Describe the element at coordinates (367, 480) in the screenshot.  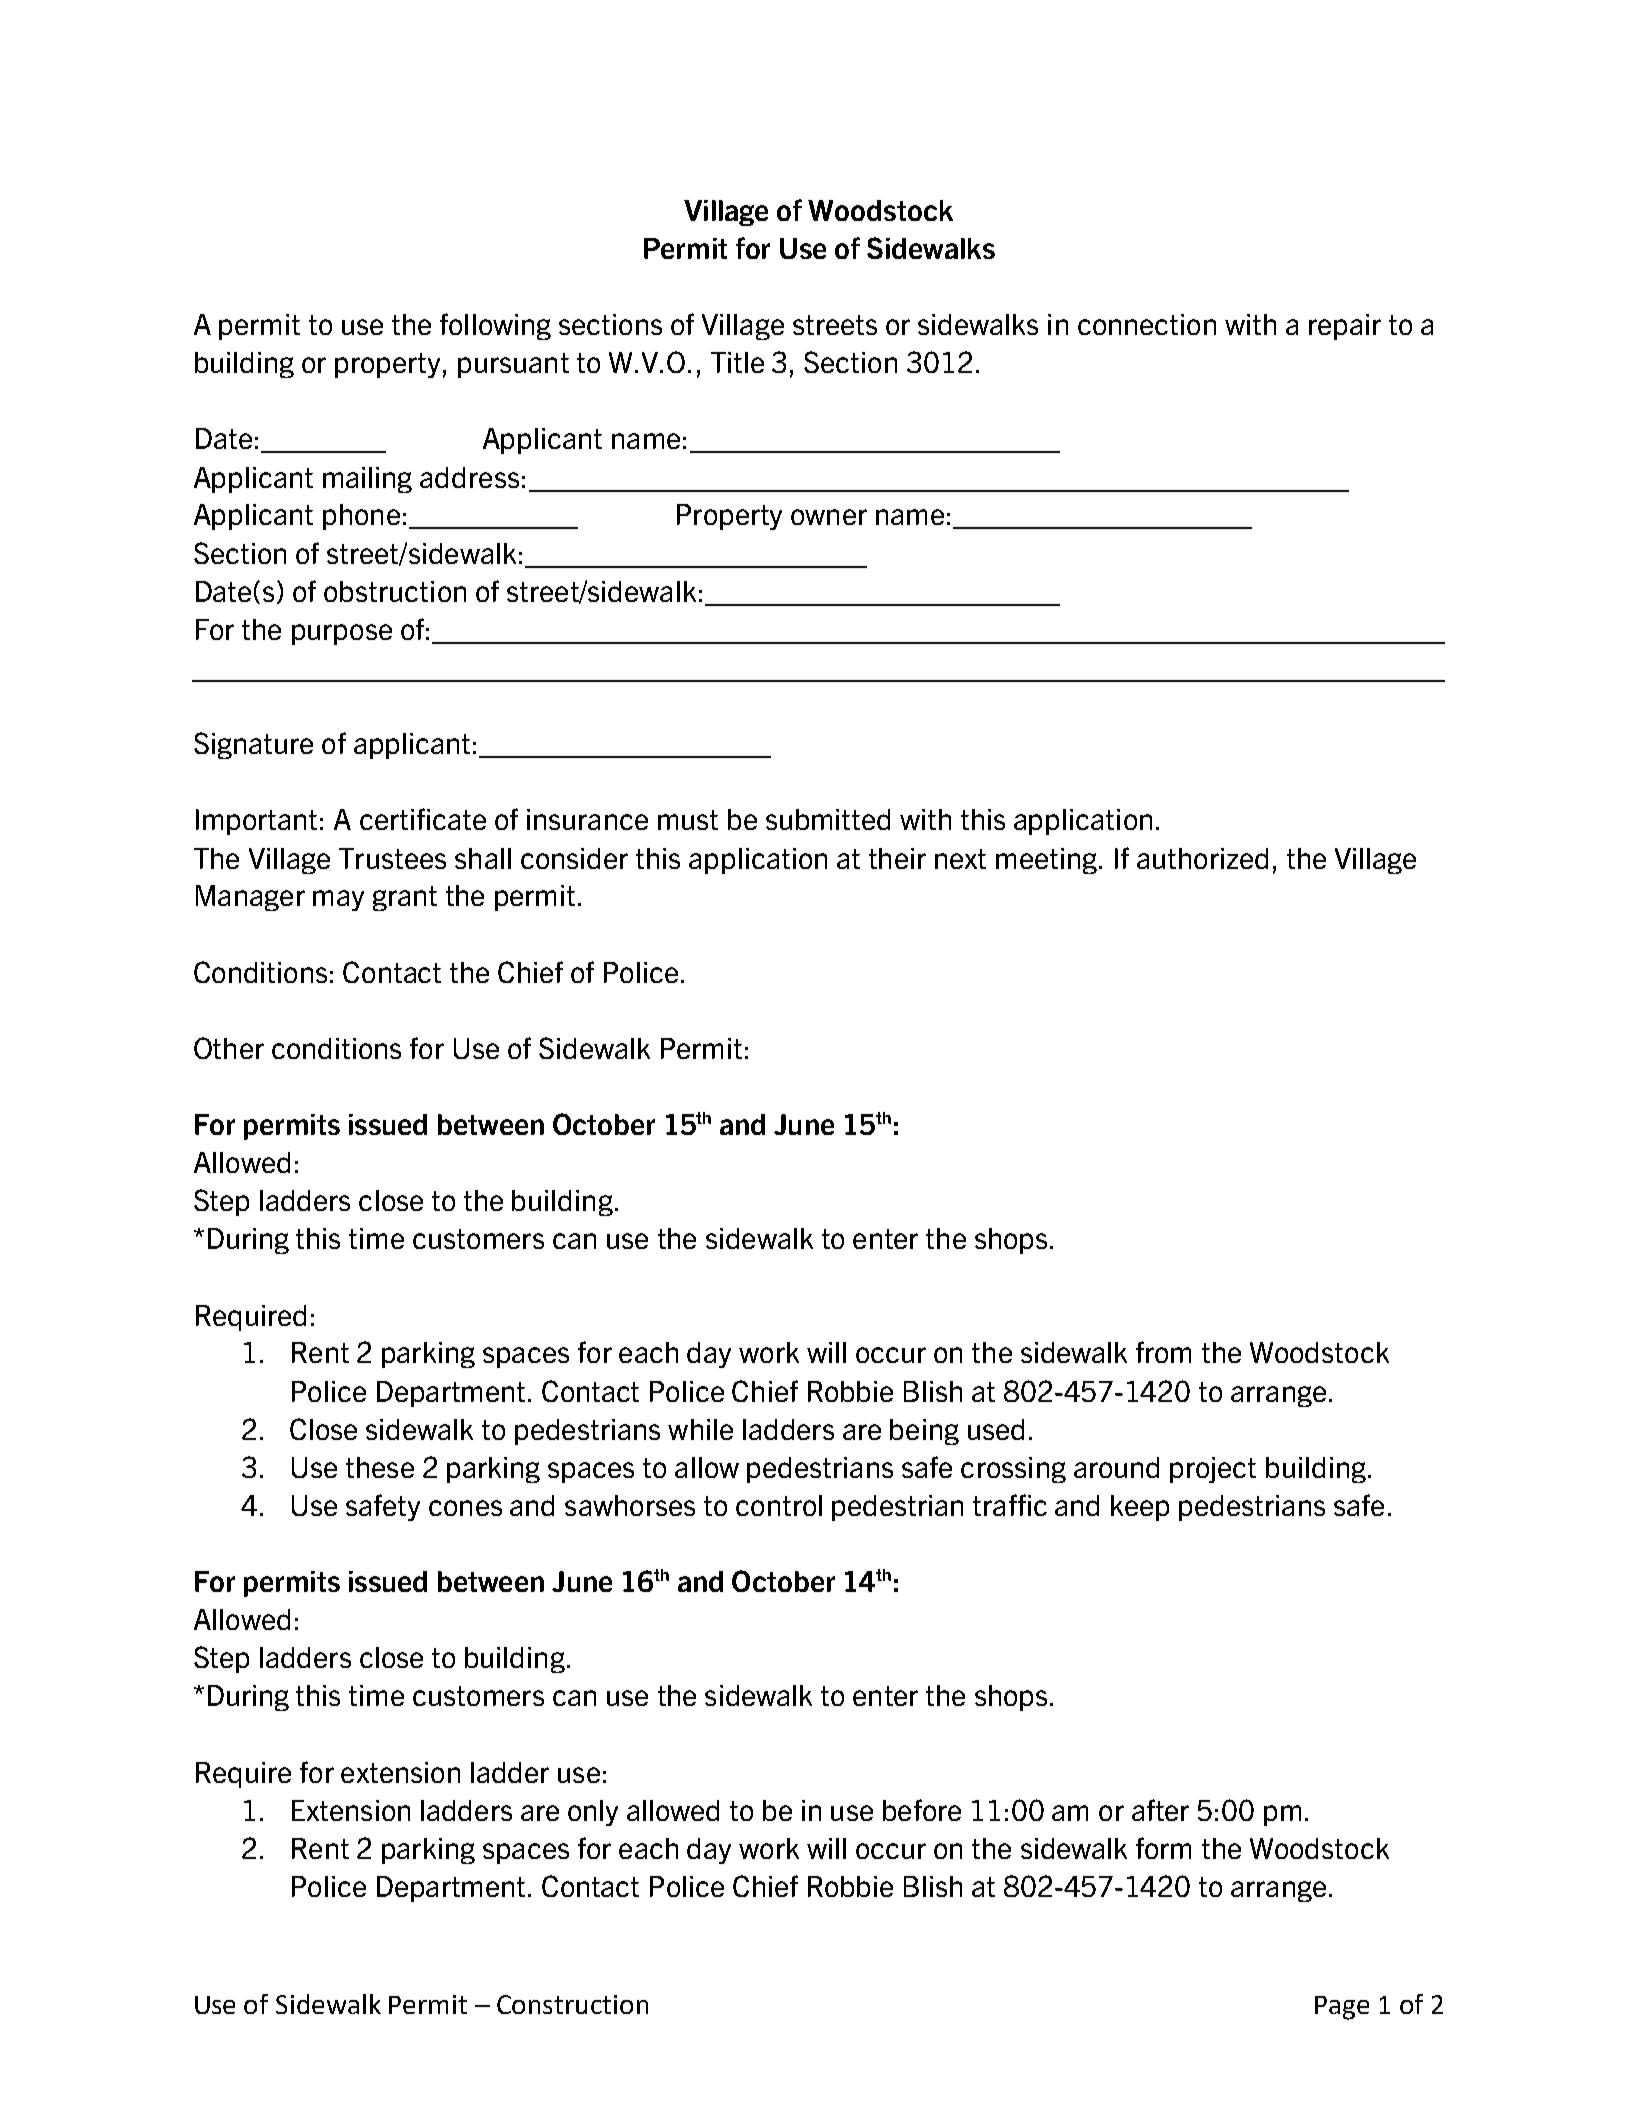
I see `mailing` at that location.
